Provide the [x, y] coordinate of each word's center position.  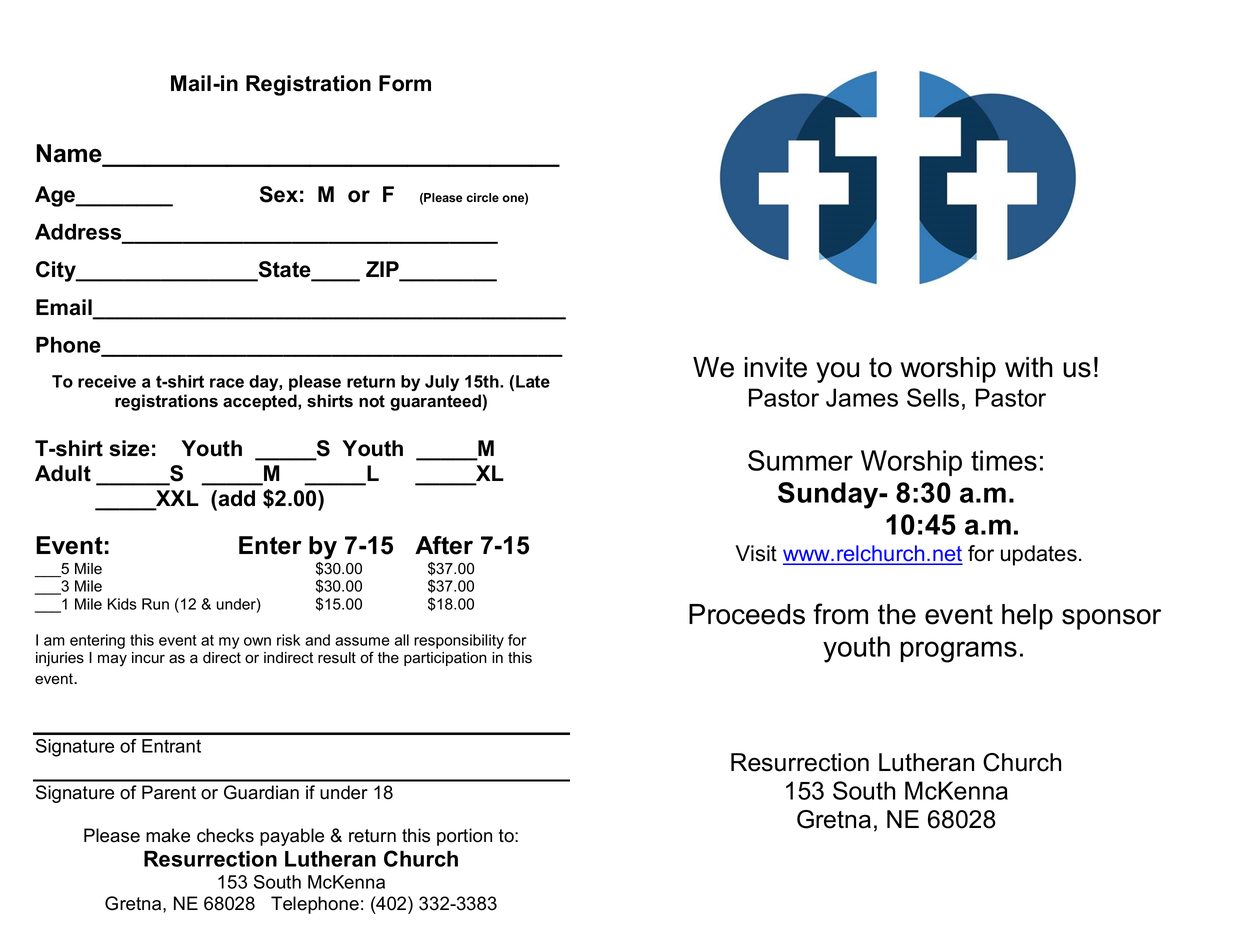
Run [155, 604]
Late [533, 381]
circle [482, 197]
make [168, 835]
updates [1039, 555]
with [1029, 367]
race [227, 383]
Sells [933, 397]
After [444, 545]
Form [405, 83]
